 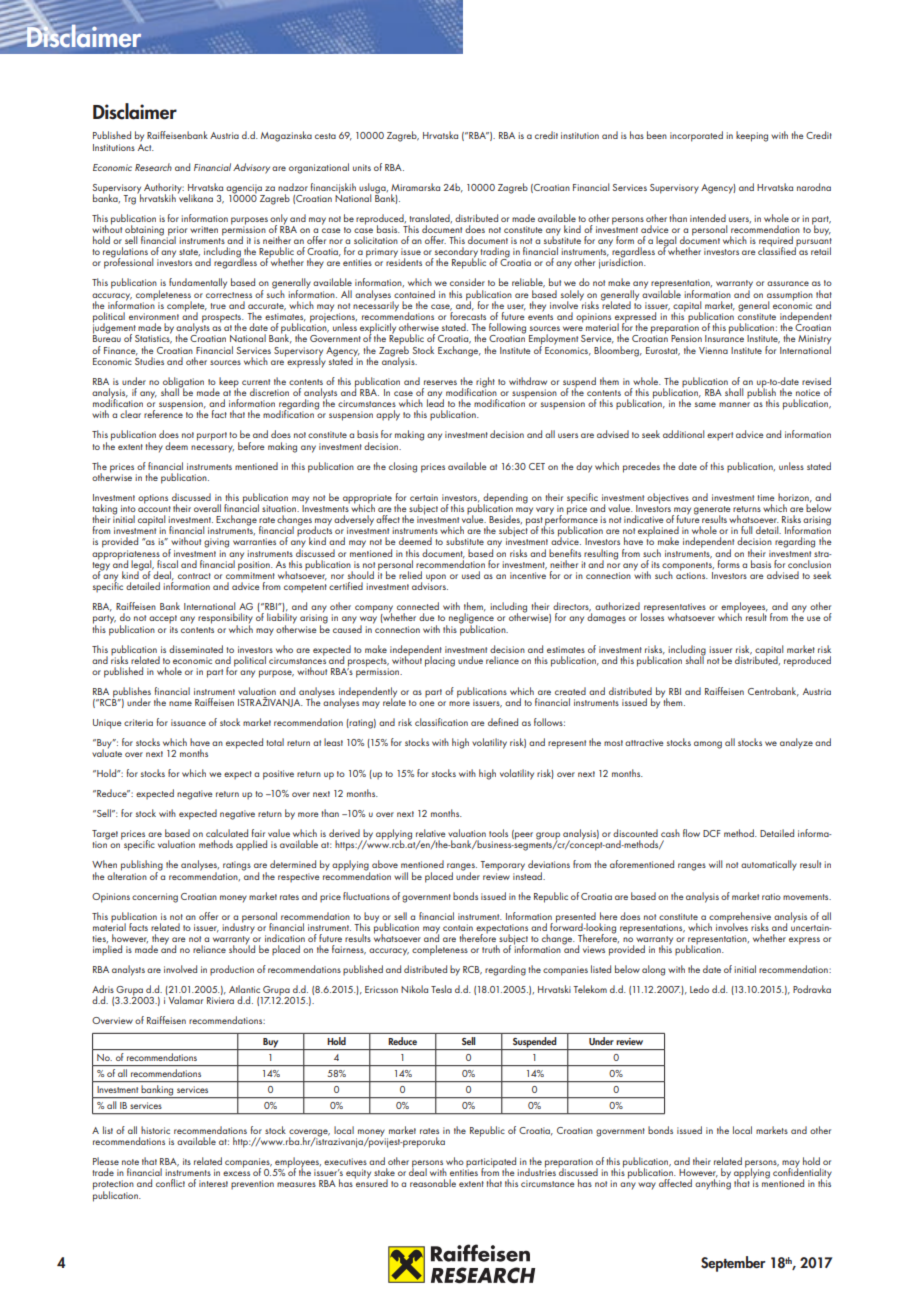 I want to click on units, so click(x=362, y=167).
